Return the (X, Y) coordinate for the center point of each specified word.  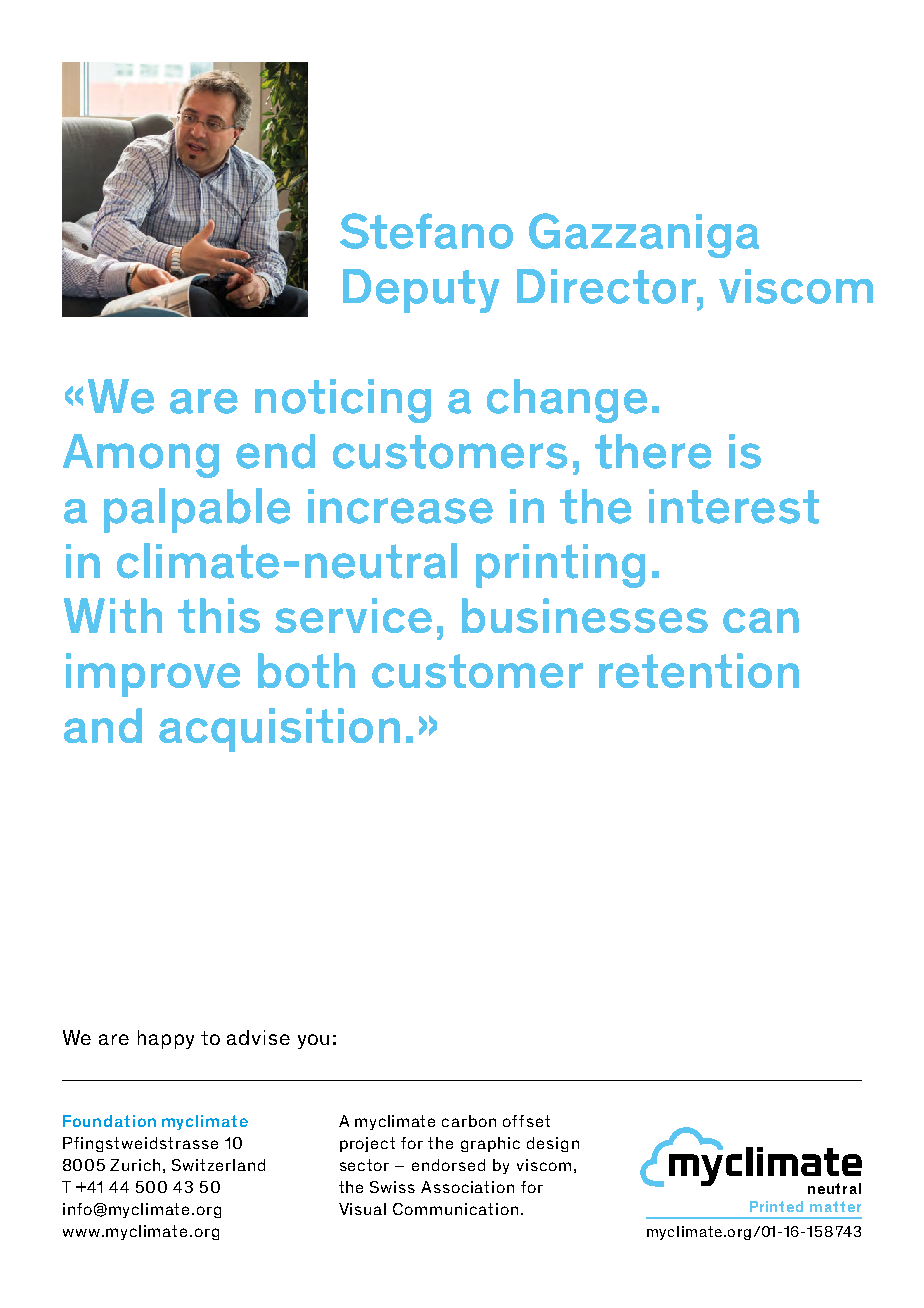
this (219, 615)
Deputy (421, 291)
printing (560, 566)
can (761, 620)
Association (467, 1187)
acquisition (279, 730)
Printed (776, 1206)
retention (699, 670)
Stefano (426, 231)
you (313, 1041)
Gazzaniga (644, 235)
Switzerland (218, 1165)
